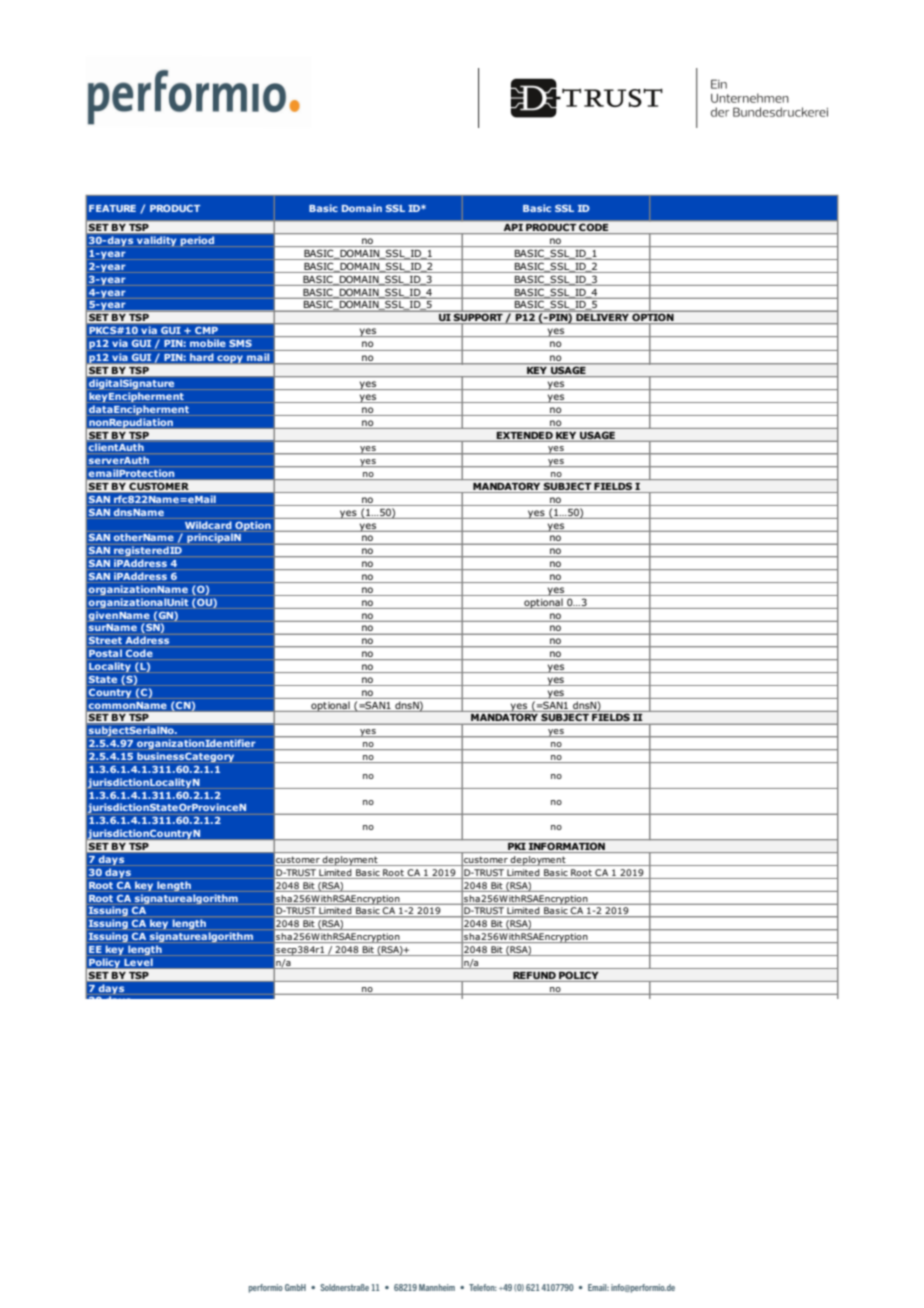 Image resolution: width=924 pixels, height=1308 pixels. I want to click on CMP, so click(206, 330).
